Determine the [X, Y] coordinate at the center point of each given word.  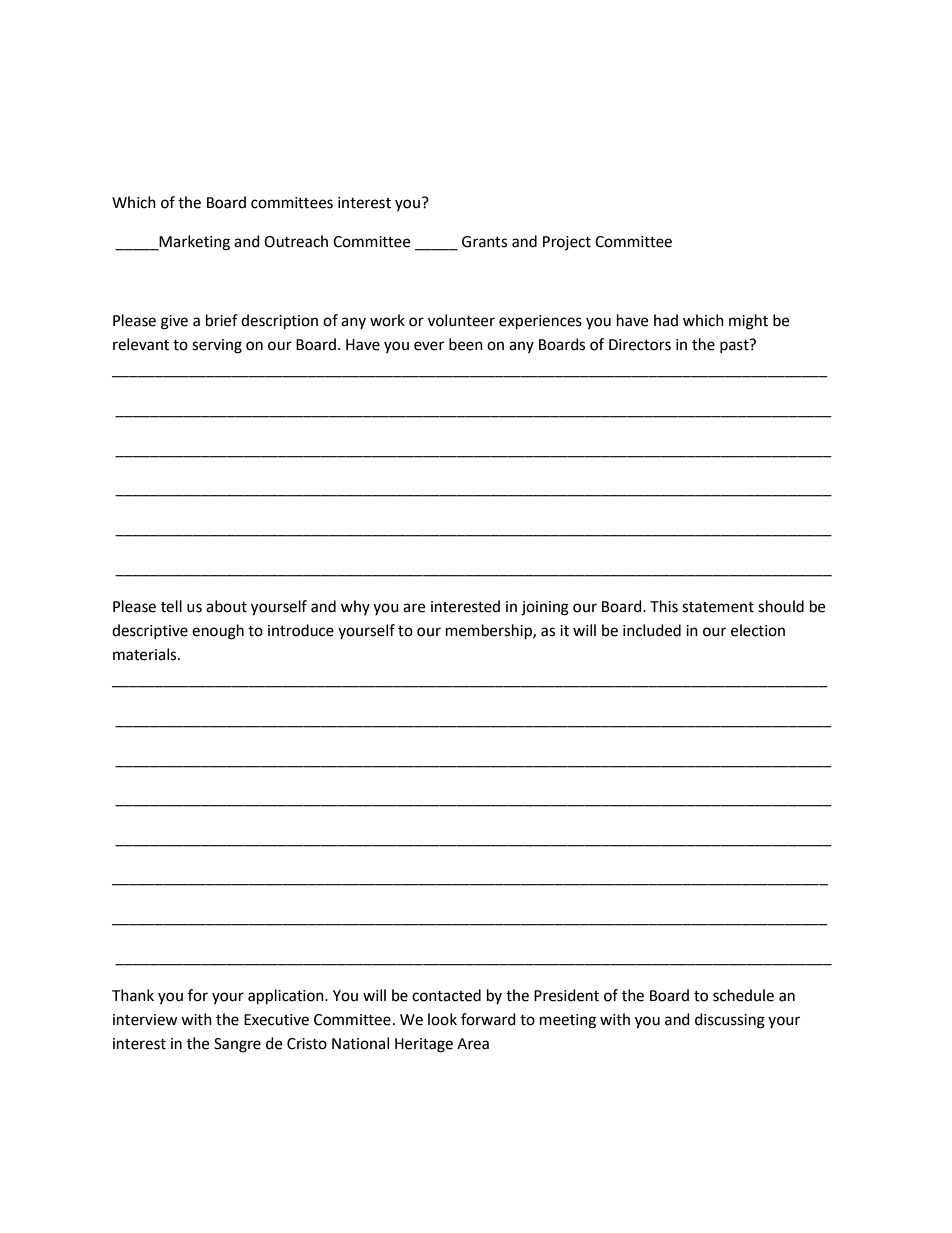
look [442, 1019]
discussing [730, 1021]
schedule [743, 995]
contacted [446, 995]
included [652, 630]
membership [490, 632]
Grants [484, 242]
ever [429, 346]
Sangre [237, 1045]
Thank [133, 995]
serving [217, 346]
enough [218, 632]
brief [222, 320]
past [735, 346]
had [666, 320]
